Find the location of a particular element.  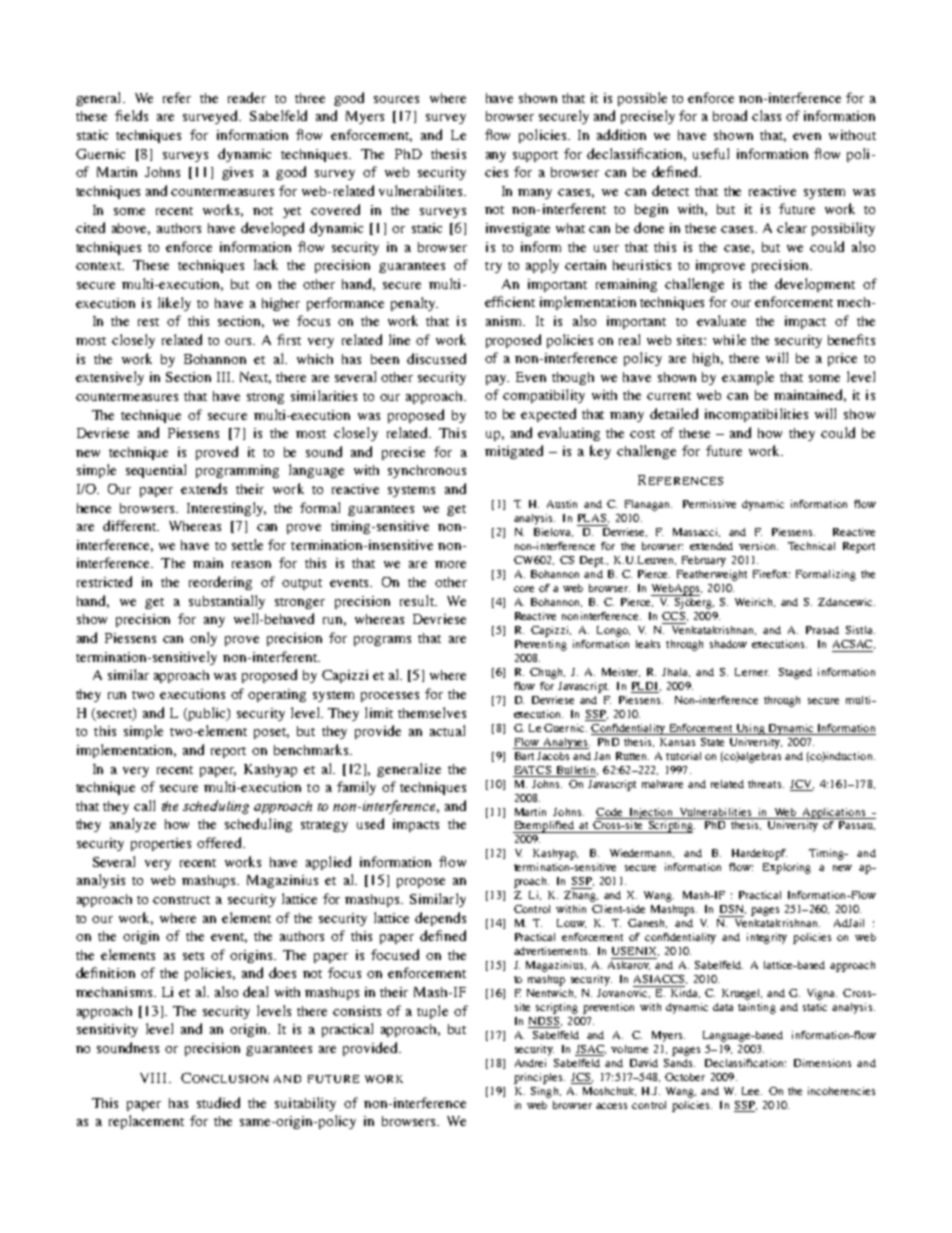

VIII is located at coordinates (155, 1078).
